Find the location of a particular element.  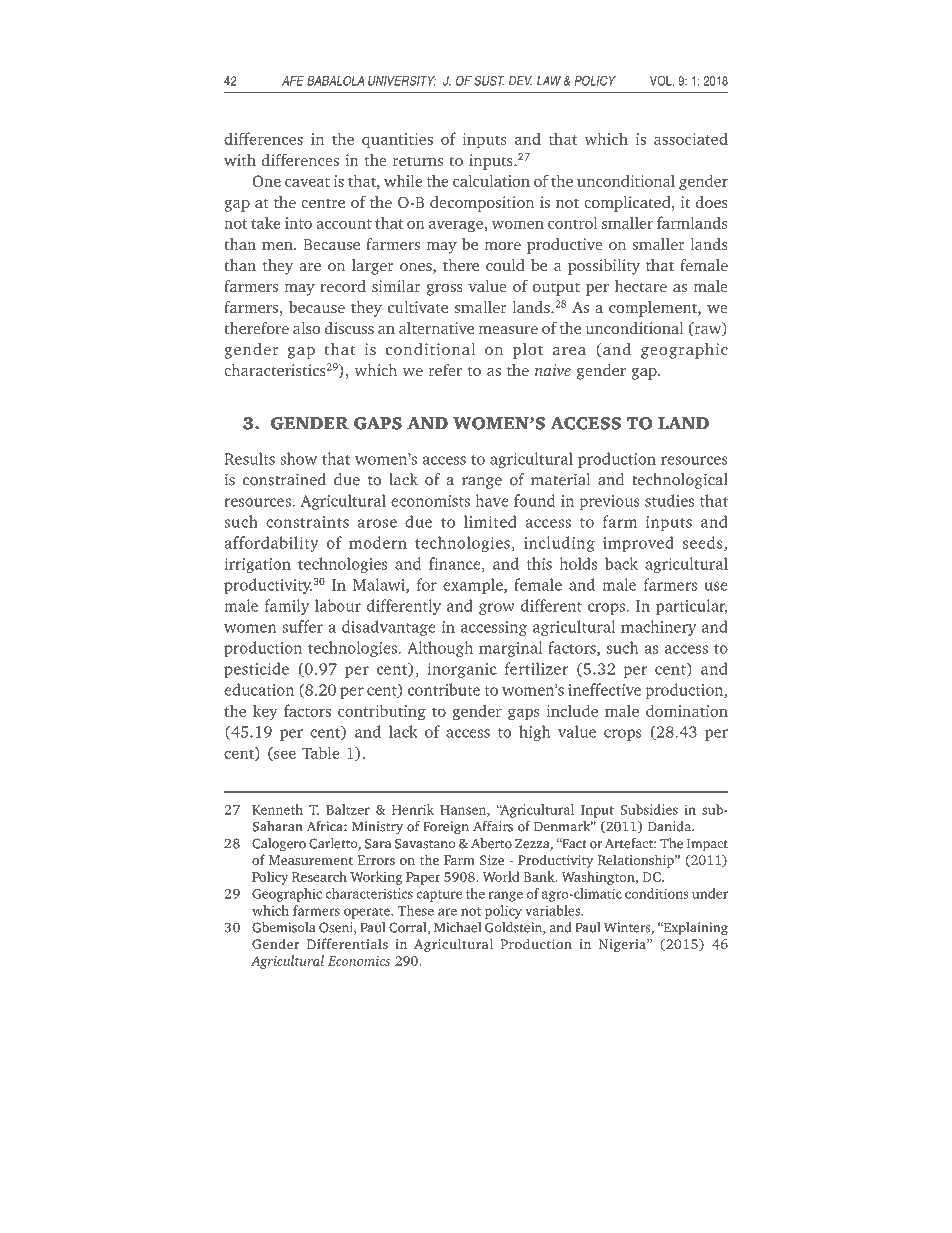

machinery is located at coordinates (658, 628).
